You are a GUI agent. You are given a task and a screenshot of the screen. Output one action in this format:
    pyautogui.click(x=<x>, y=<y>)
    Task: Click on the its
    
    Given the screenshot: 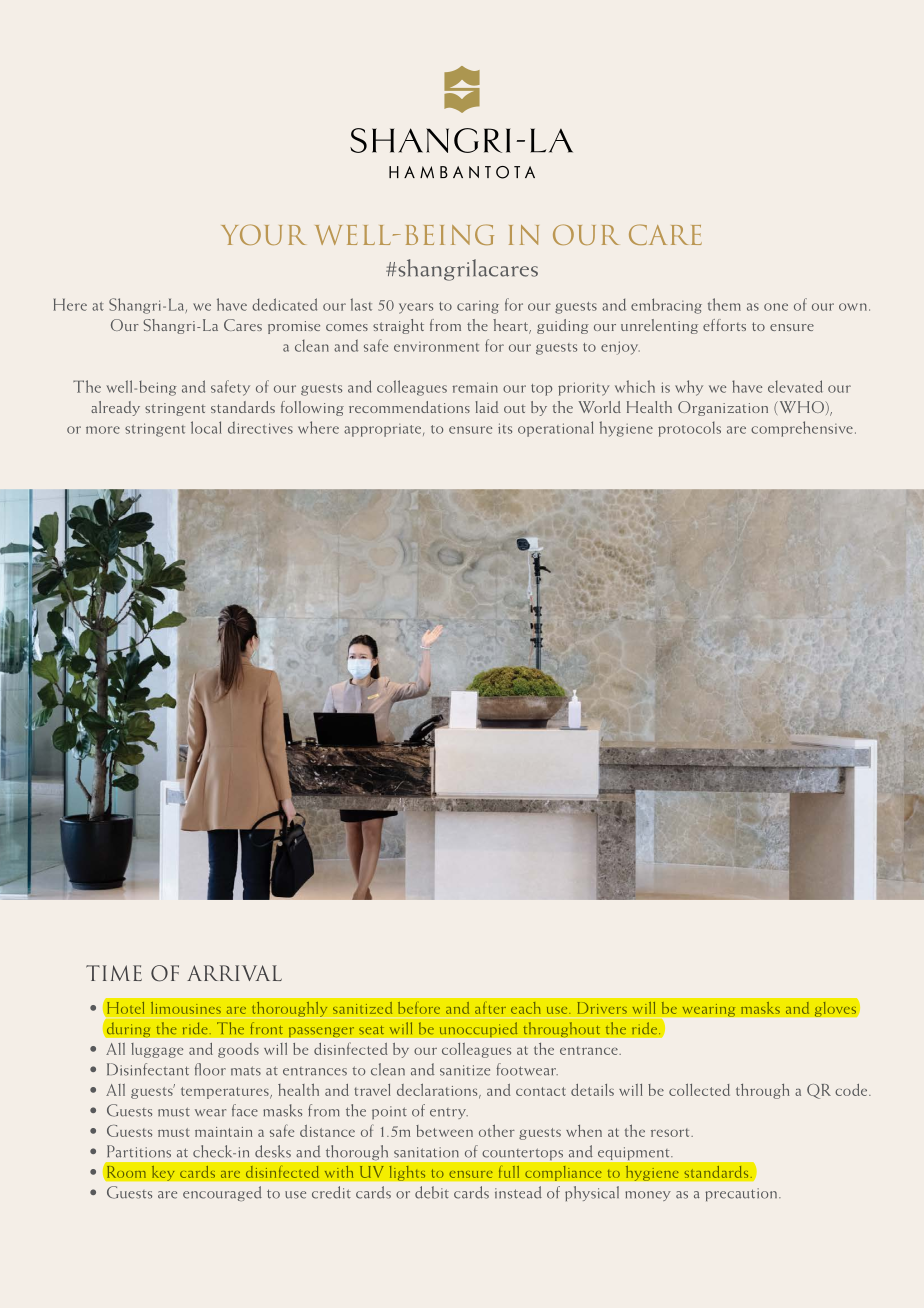 What is the action you would take?
    pyautogui.click(x=505, y=428)
